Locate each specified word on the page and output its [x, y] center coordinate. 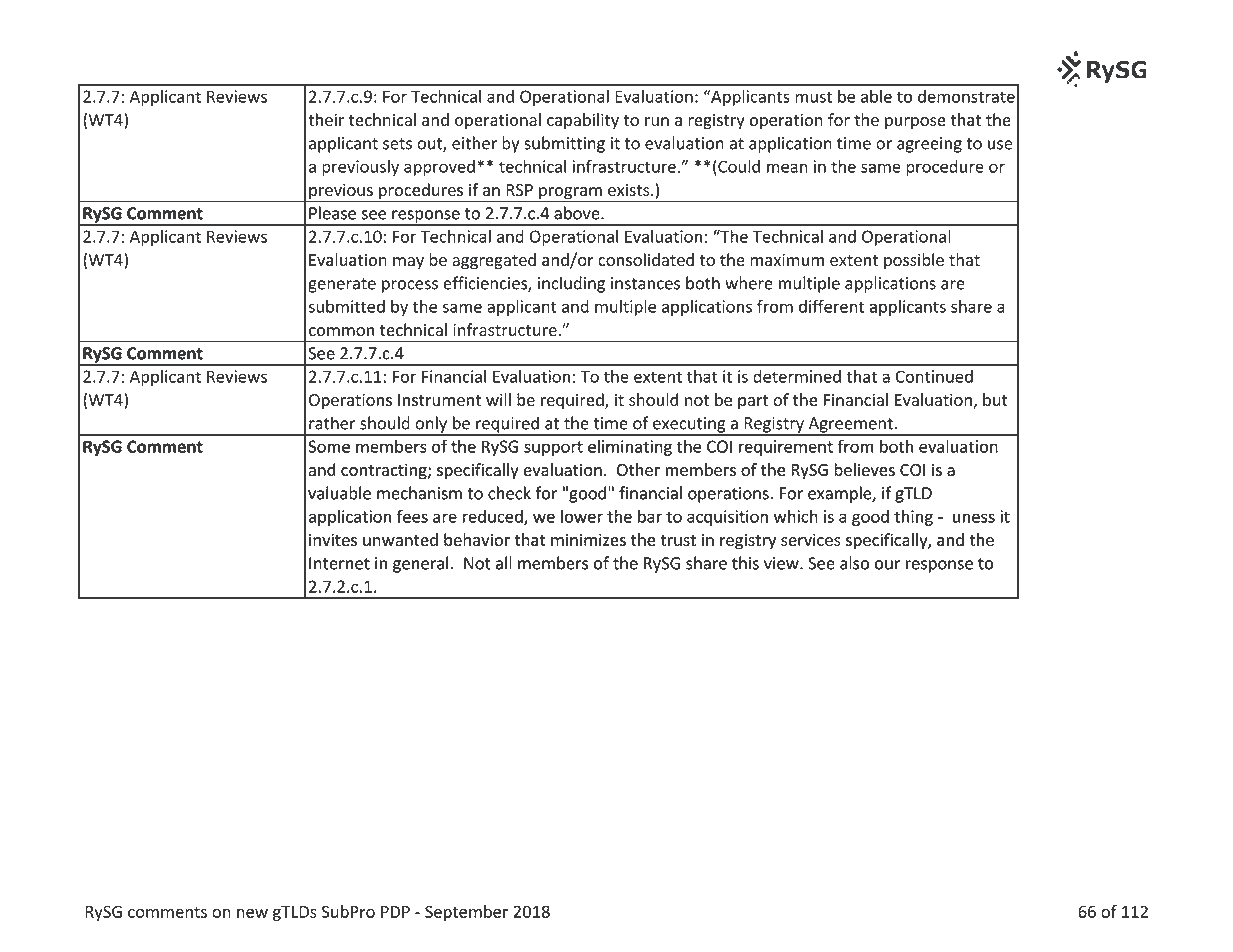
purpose [915, 123]
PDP [395, 912]
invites [333, 540]
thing [913, 518]
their [326, 119]
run [657, 121]
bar [650, 516]
